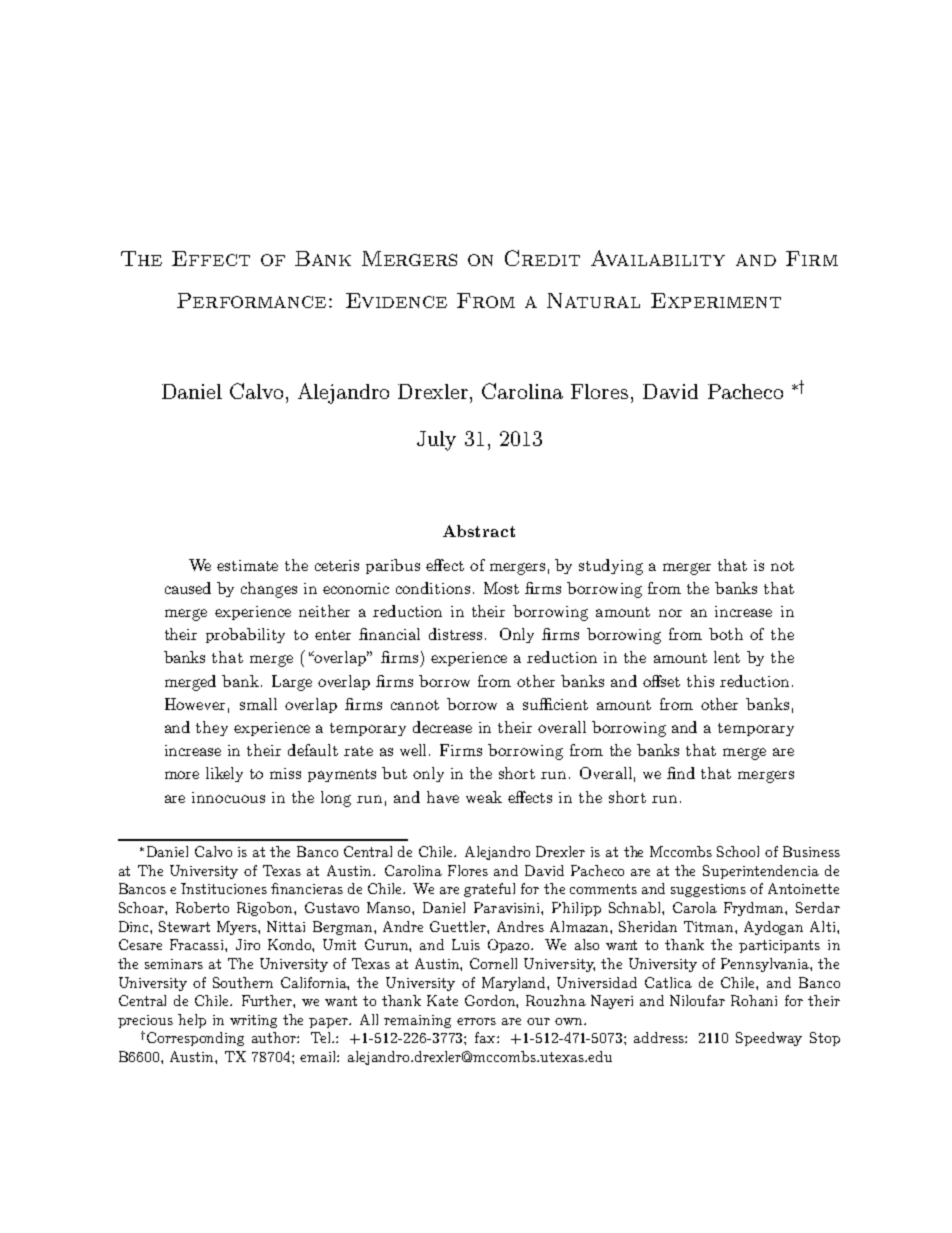 The width and height of the image is (952, 1233). Describe the element at coordinates (727, 657) in the image. I see `lent` at that location.
